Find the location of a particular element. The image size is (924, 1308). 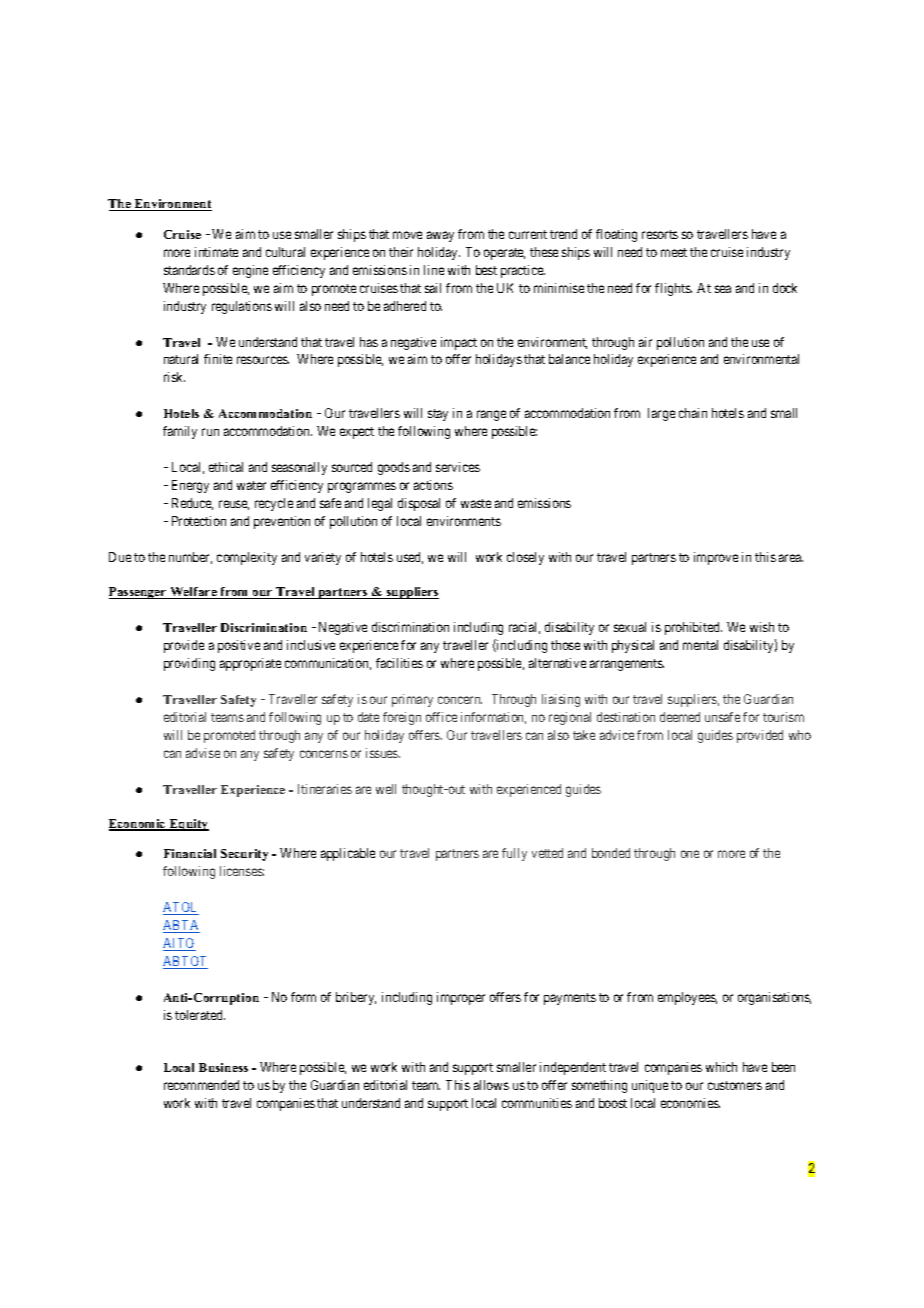

facilities is located at coordinates (399, 663).
